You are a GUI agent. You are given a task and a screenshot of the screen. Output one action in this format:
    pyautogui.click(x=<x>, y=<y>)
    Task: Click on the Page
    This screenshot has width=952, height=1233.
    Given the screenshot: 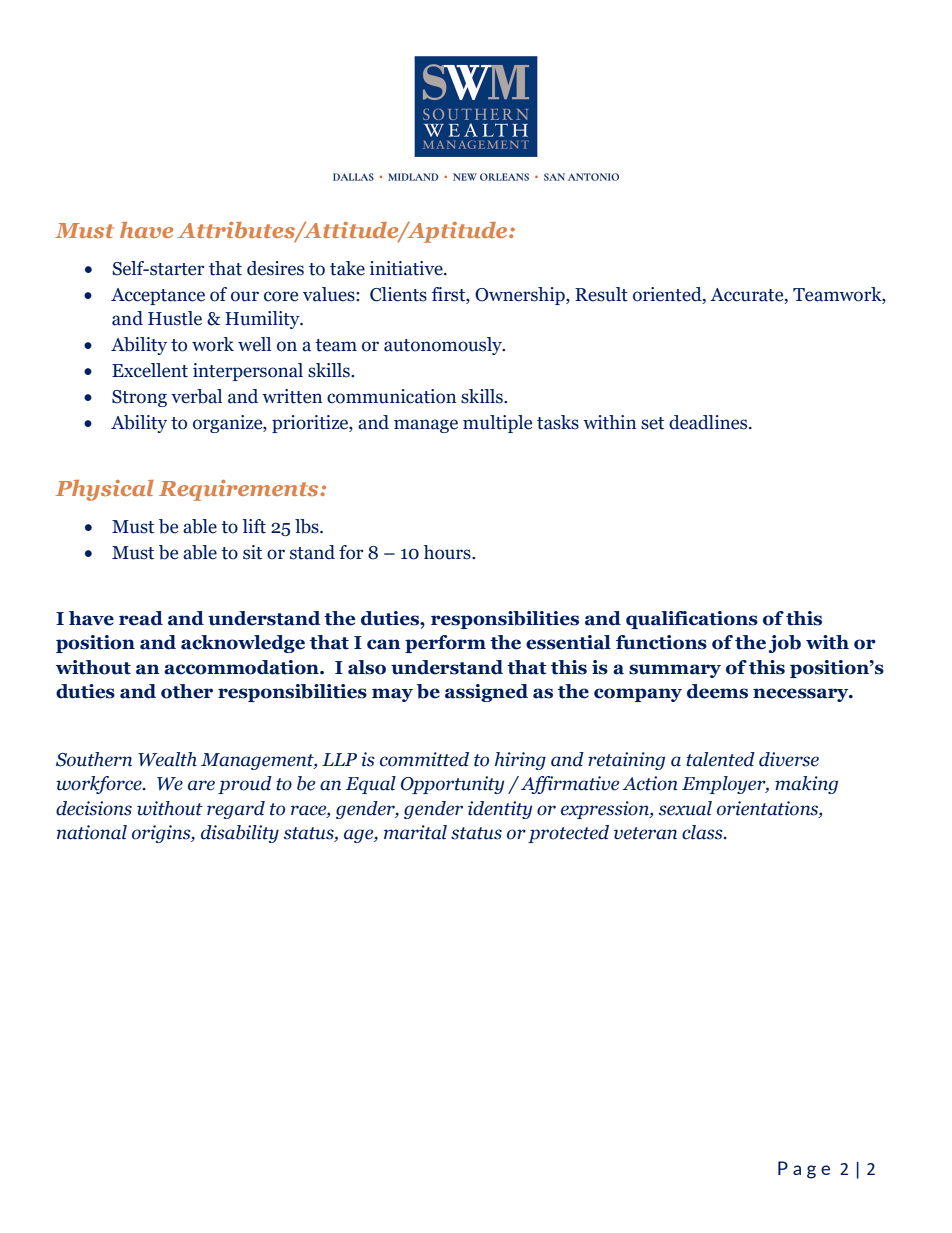 What is the action you would take?
    pyautogui.click(x=804, y=1170)
